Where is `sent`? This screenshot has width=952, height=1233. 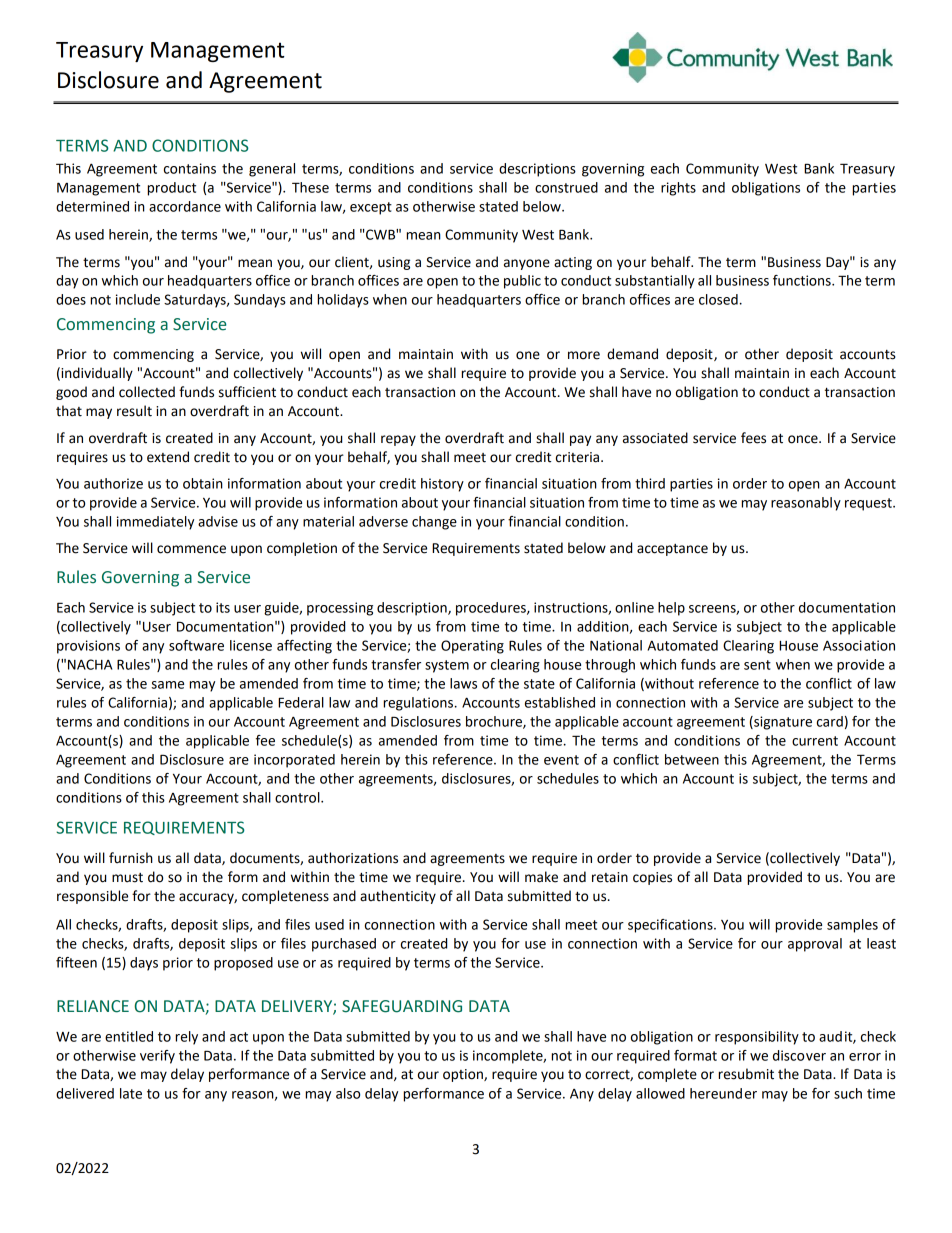
sent is located at coordinates (757, 665).
